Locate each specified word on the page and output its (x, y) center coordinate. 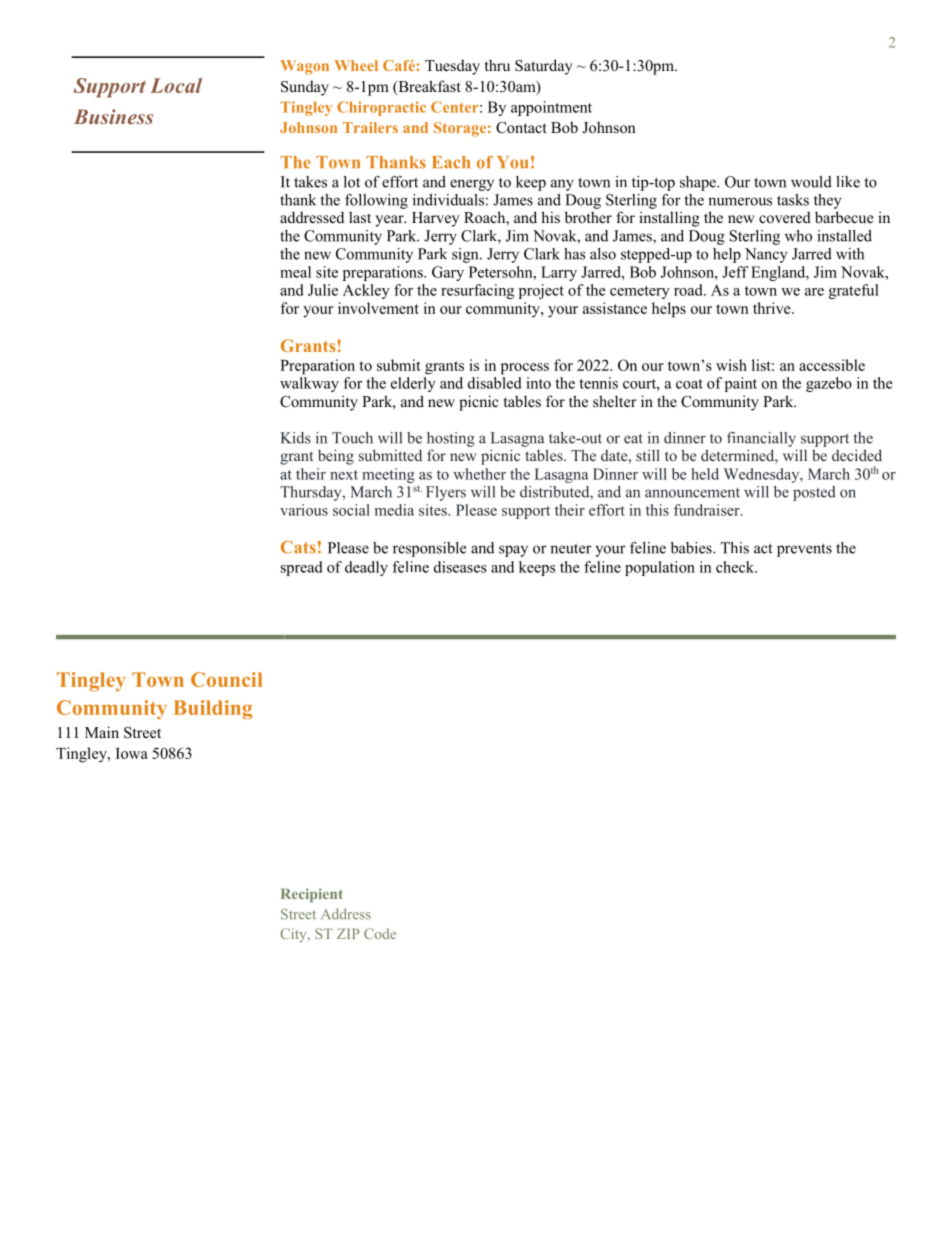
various (304, 510)
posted (814, 493)
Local (176, 85)
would (811, 182)
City (294, 935)
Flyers (446, 493)
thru (497, 65)
